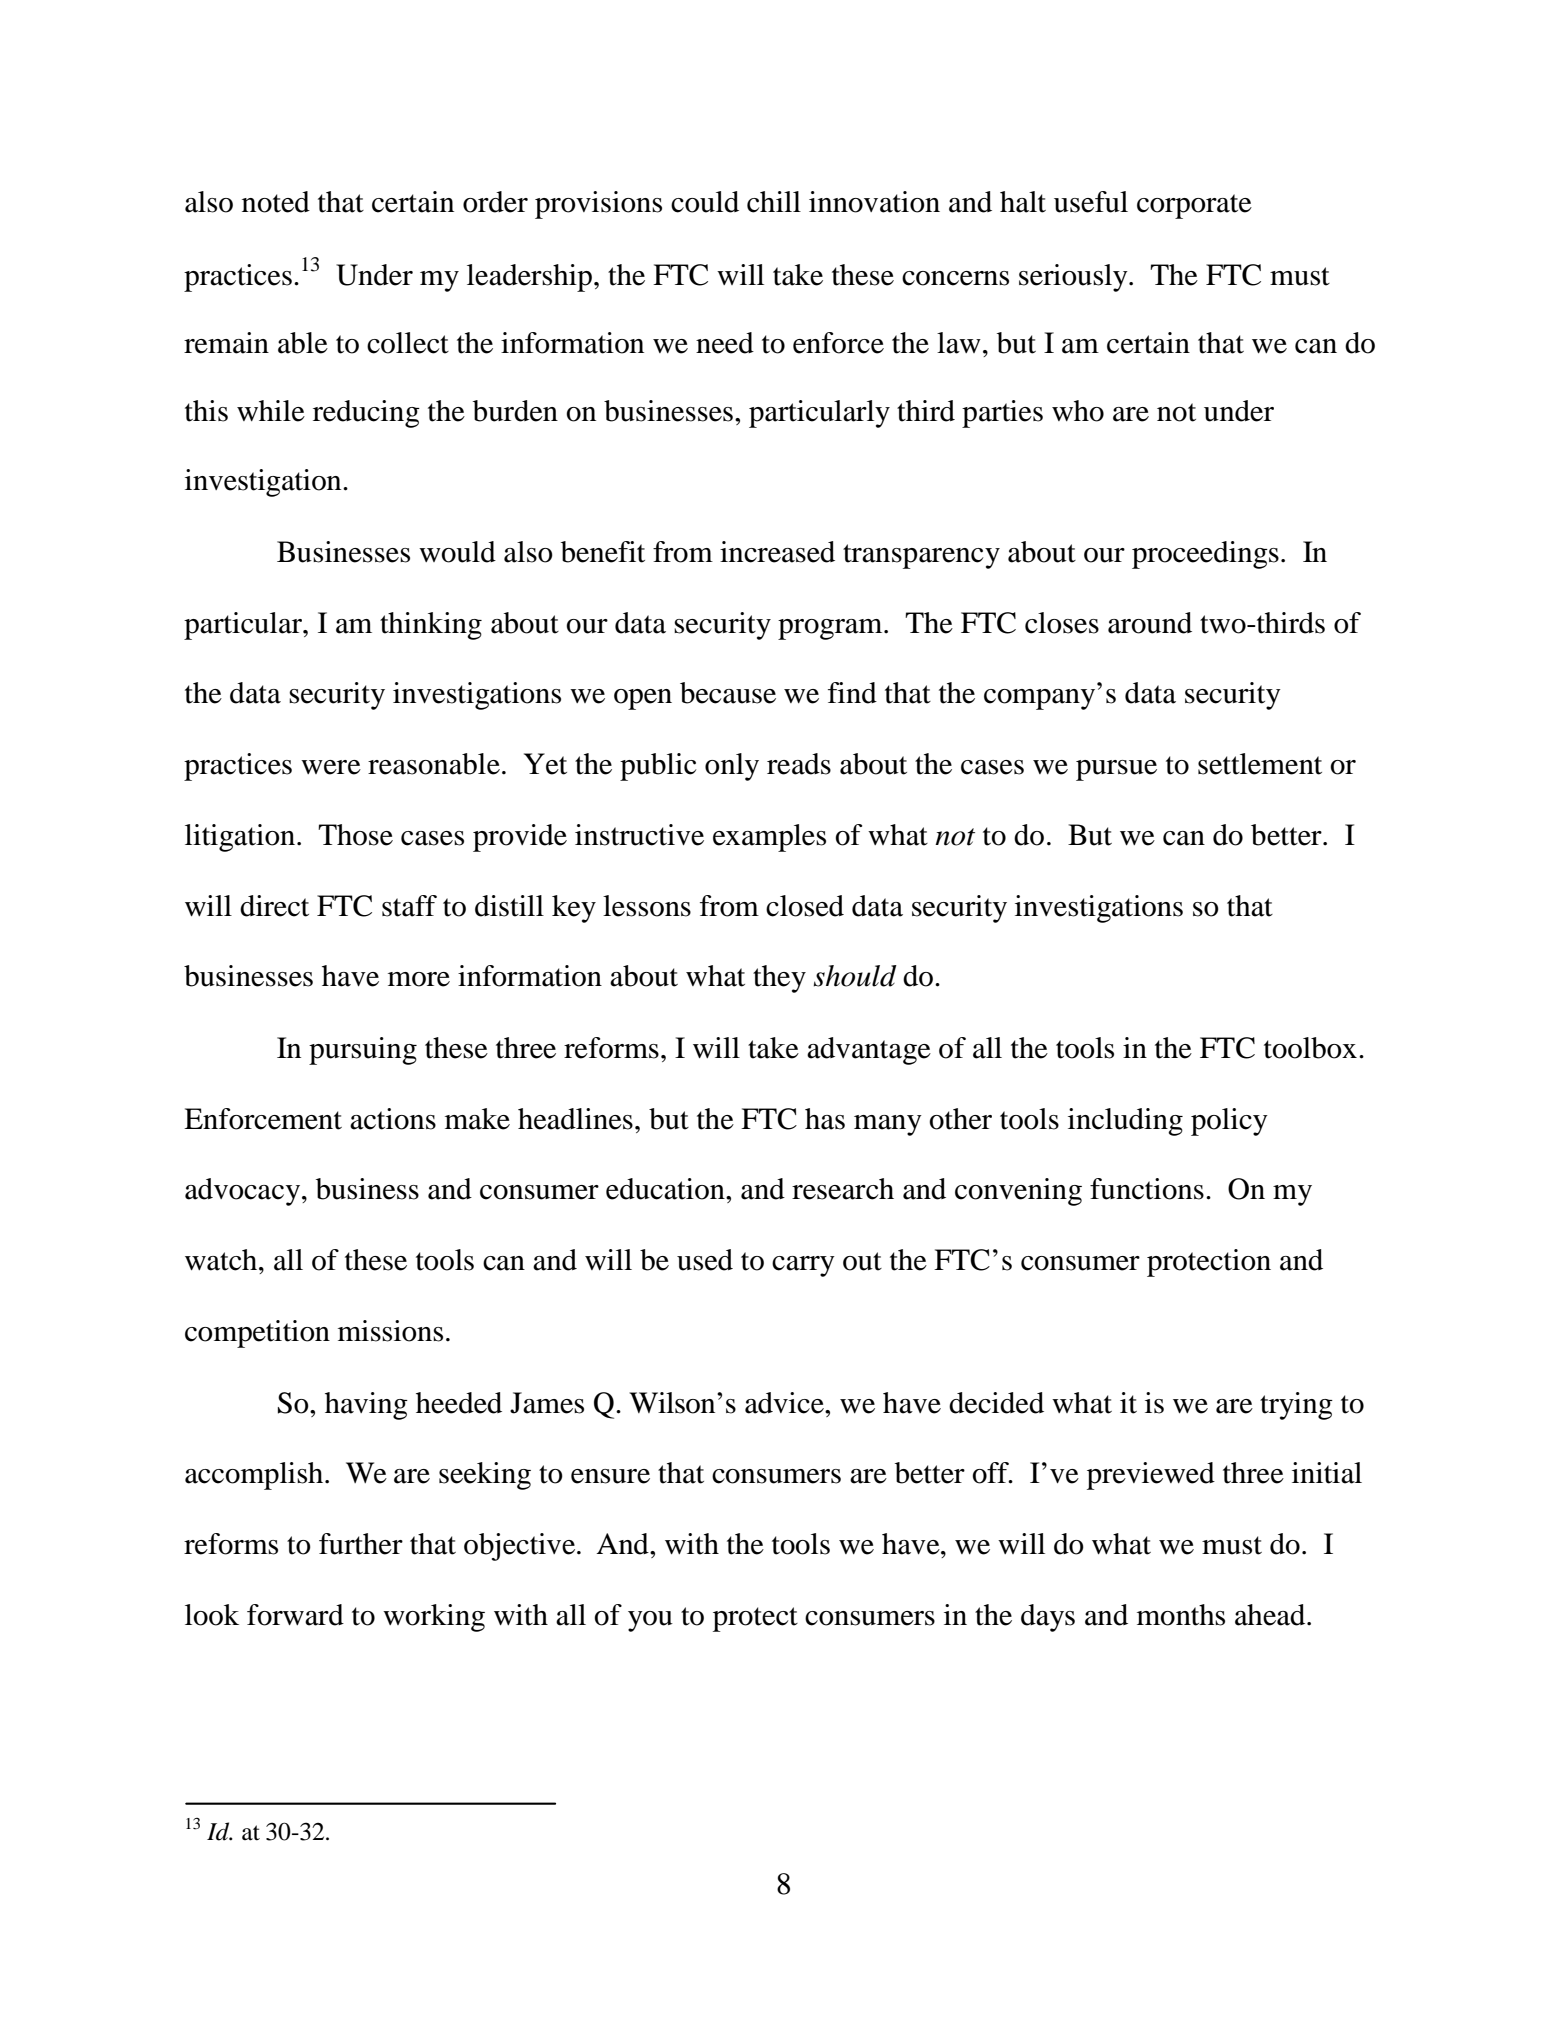 The width and height of the document is (1568, 2029). I want to click on functions, so click(1147, 1189).
